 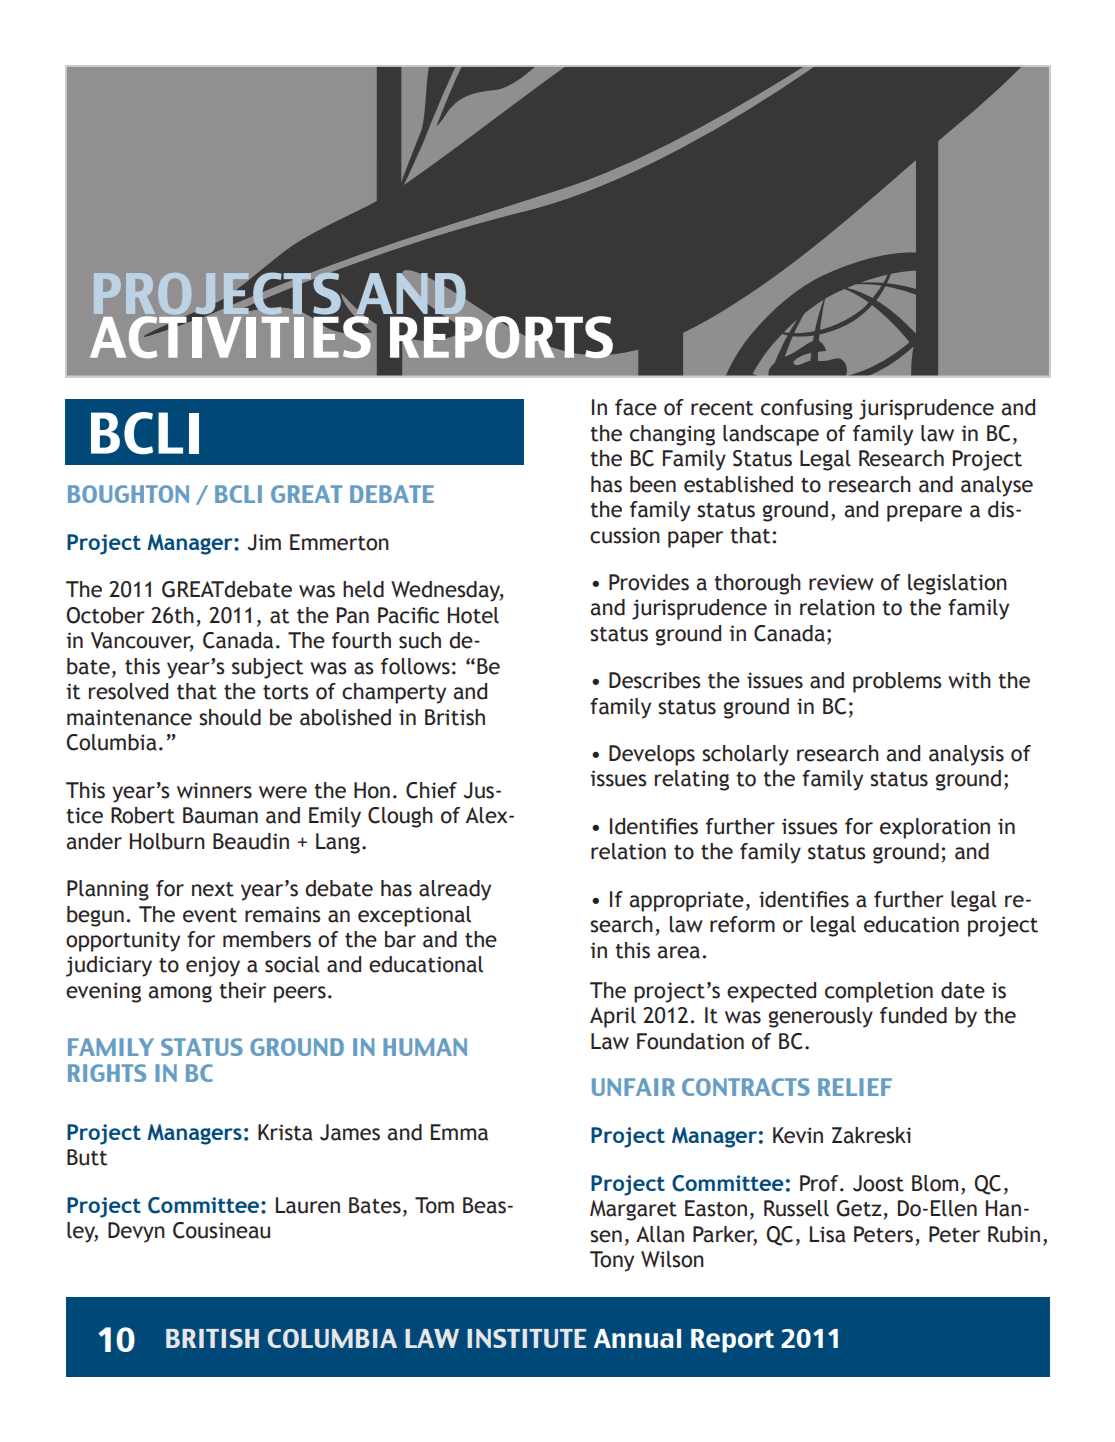 What do you see at coordinates (807, 409) in the screenshot?
I see `confusing` at bounding box center [807, 409].
